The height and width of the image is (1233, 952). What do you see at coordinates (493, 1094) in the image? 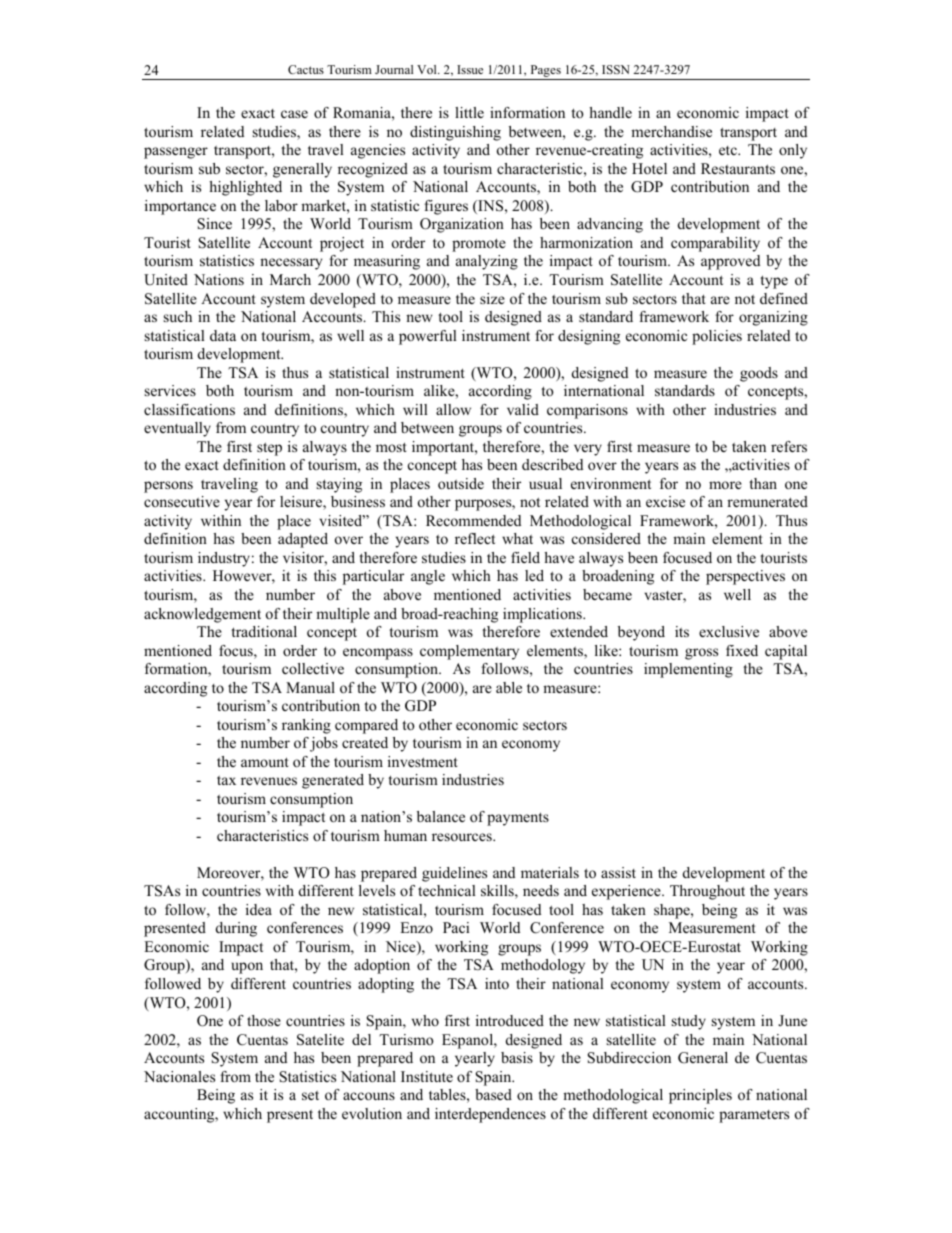
I see `based` at bounding box center [493, 1094].
